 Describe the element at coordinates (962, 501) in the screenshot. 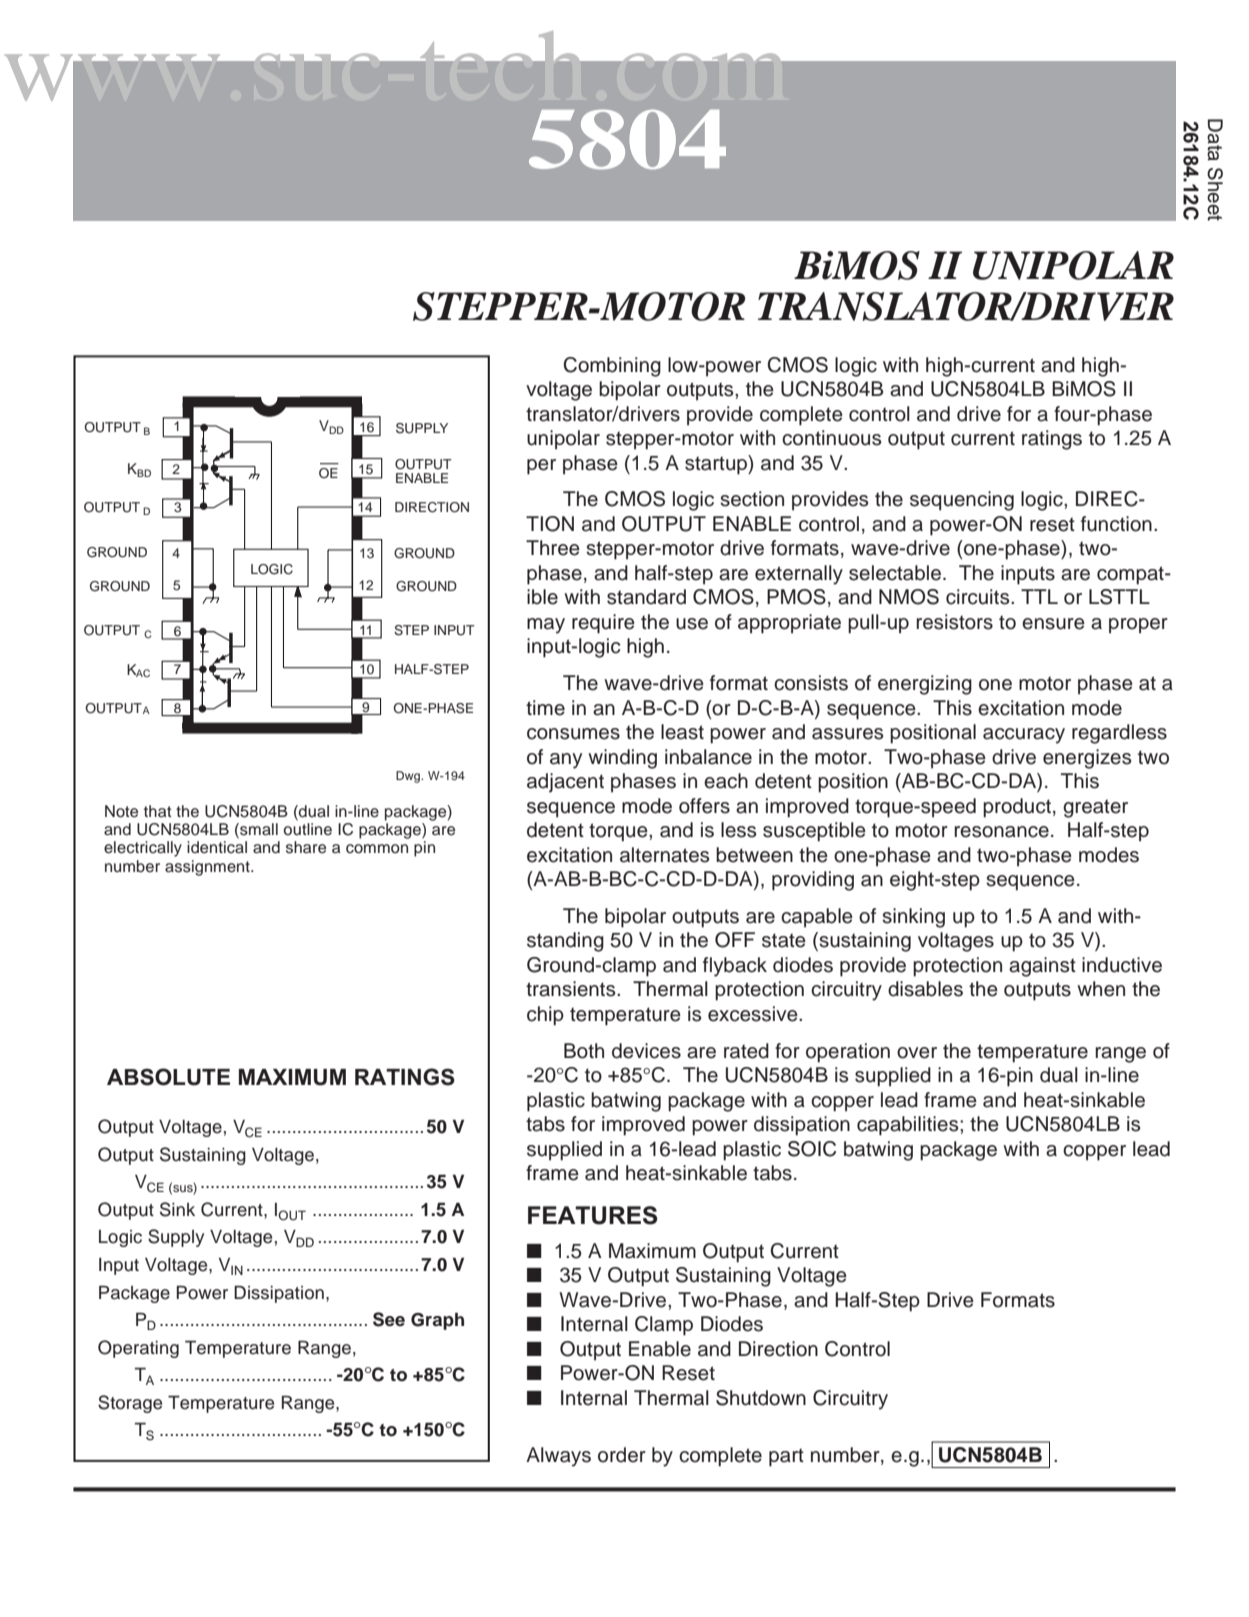

I see `sequencing` at that location.
